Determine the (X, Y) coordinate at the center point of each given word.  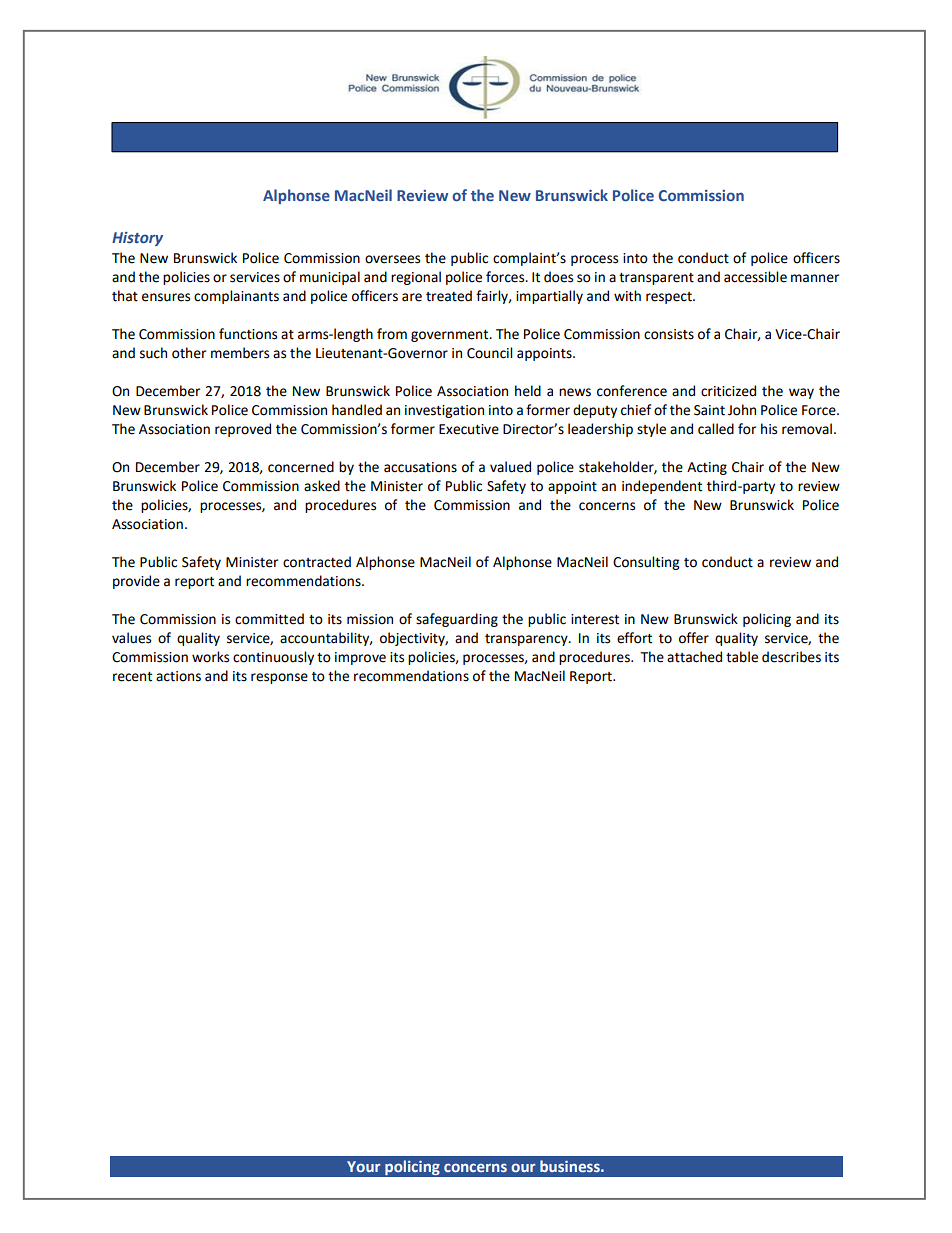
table (742, 657)
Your (364, 1166)
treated (449, 296)
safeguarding (457, 620)
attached (694, 657)
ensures (166, 297)
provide (136, 582)
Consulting (646, 563)
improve (360, 658)
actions (178, 676)
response (279, 678)
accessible (755, 277)
